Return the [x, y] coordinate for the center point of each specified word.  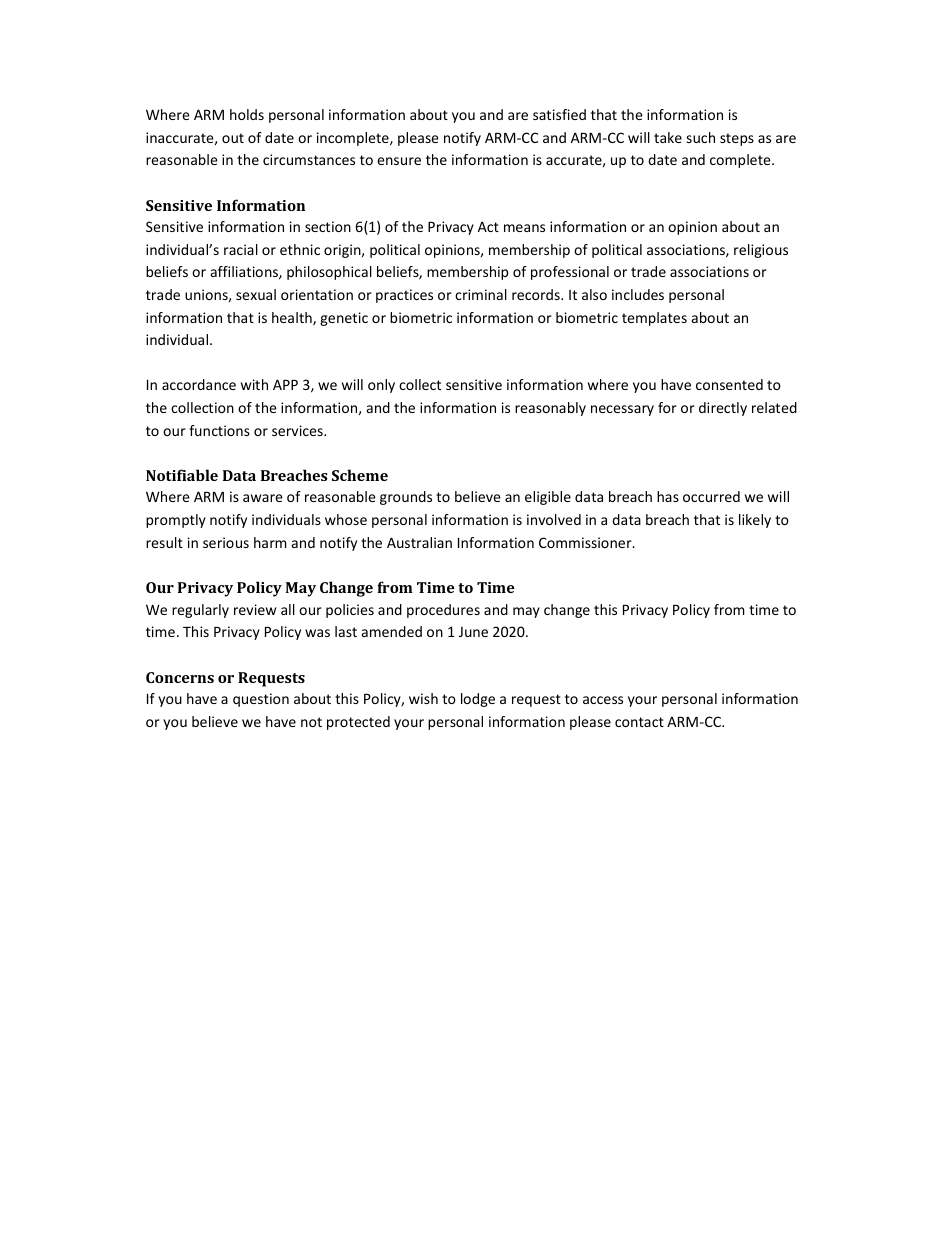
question [261, 700]
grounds [406, 498]
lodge [478, 700]
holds [247, 114]
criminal [481, 294]
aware [263, 498]
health [293, 319]
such [700, 137]
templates [654, 319]
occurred [711, 496]
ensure [399, 161]
